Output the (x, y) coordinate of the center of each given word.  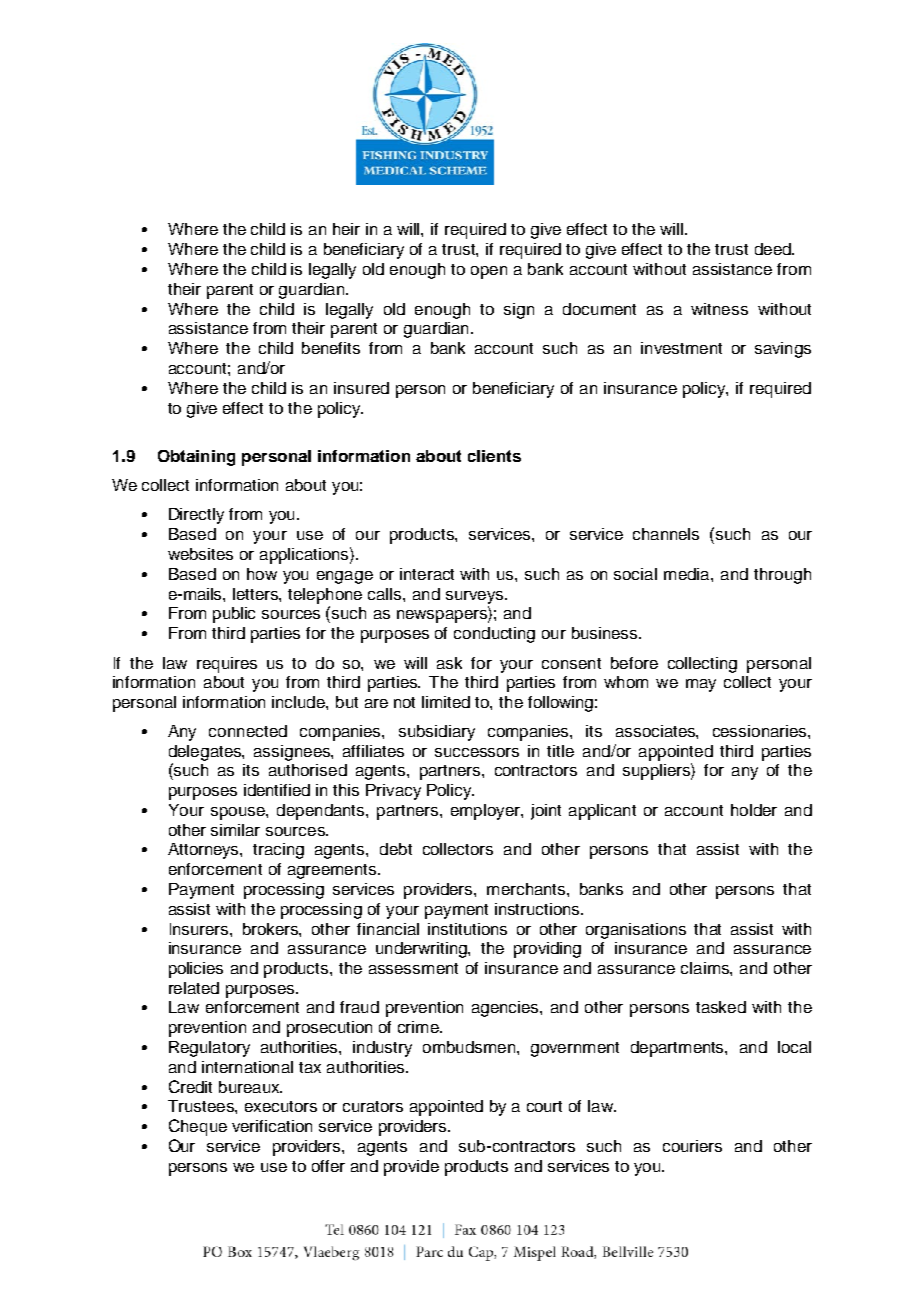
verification (272, 1126)
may (701, 685)
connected (248, 731)
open (489, 272)
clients (494, 456)
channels (666, 534)
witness (719, 309)
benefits (331, 348)
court (544, 1106)
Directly (196, 516)
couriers (692, 1146)
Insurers (200, 929)
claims (706, 968)
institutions (467, 929)
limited (446, 702)
